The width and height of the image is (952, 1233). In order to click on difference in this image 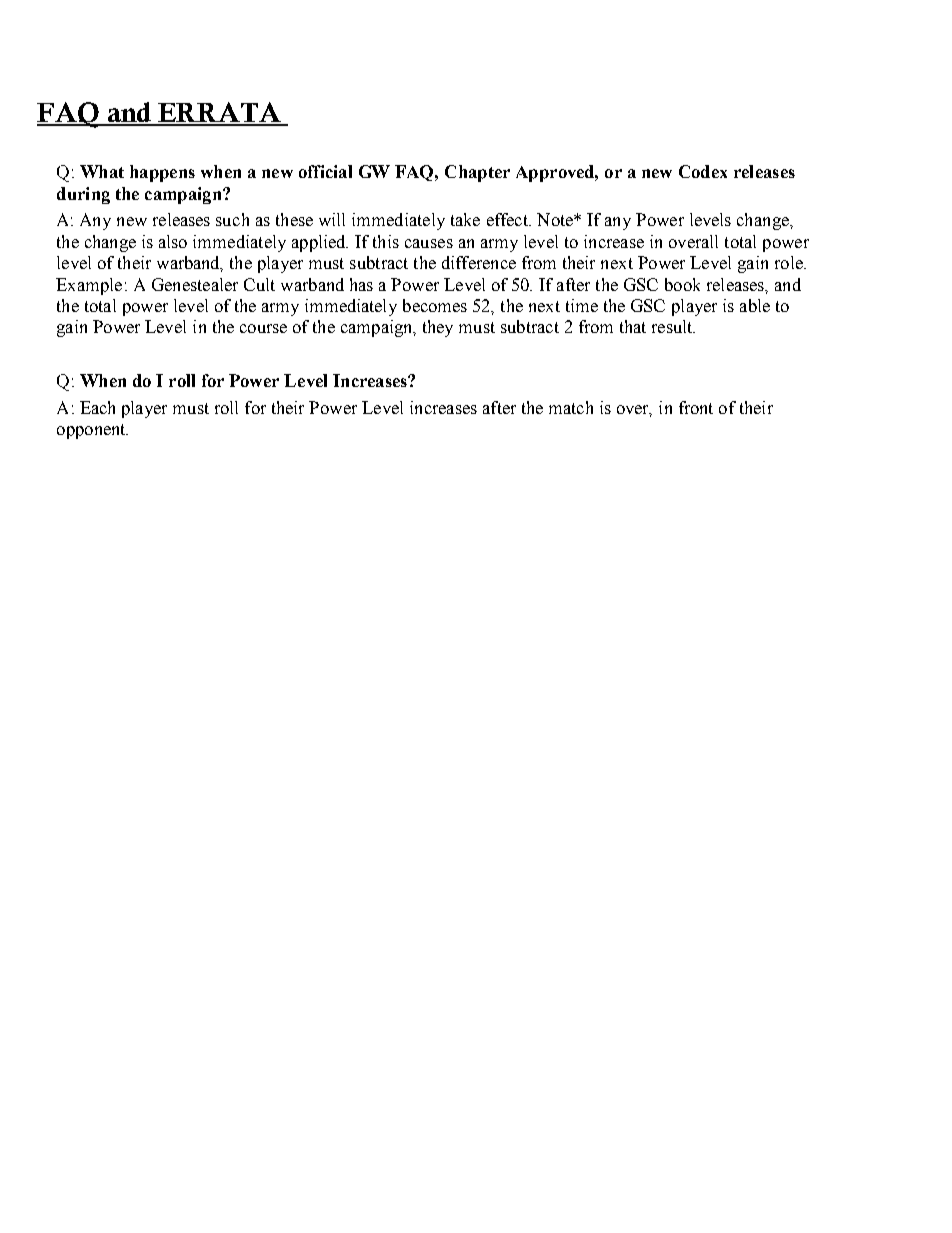, I will do `click(479, 262)`.
